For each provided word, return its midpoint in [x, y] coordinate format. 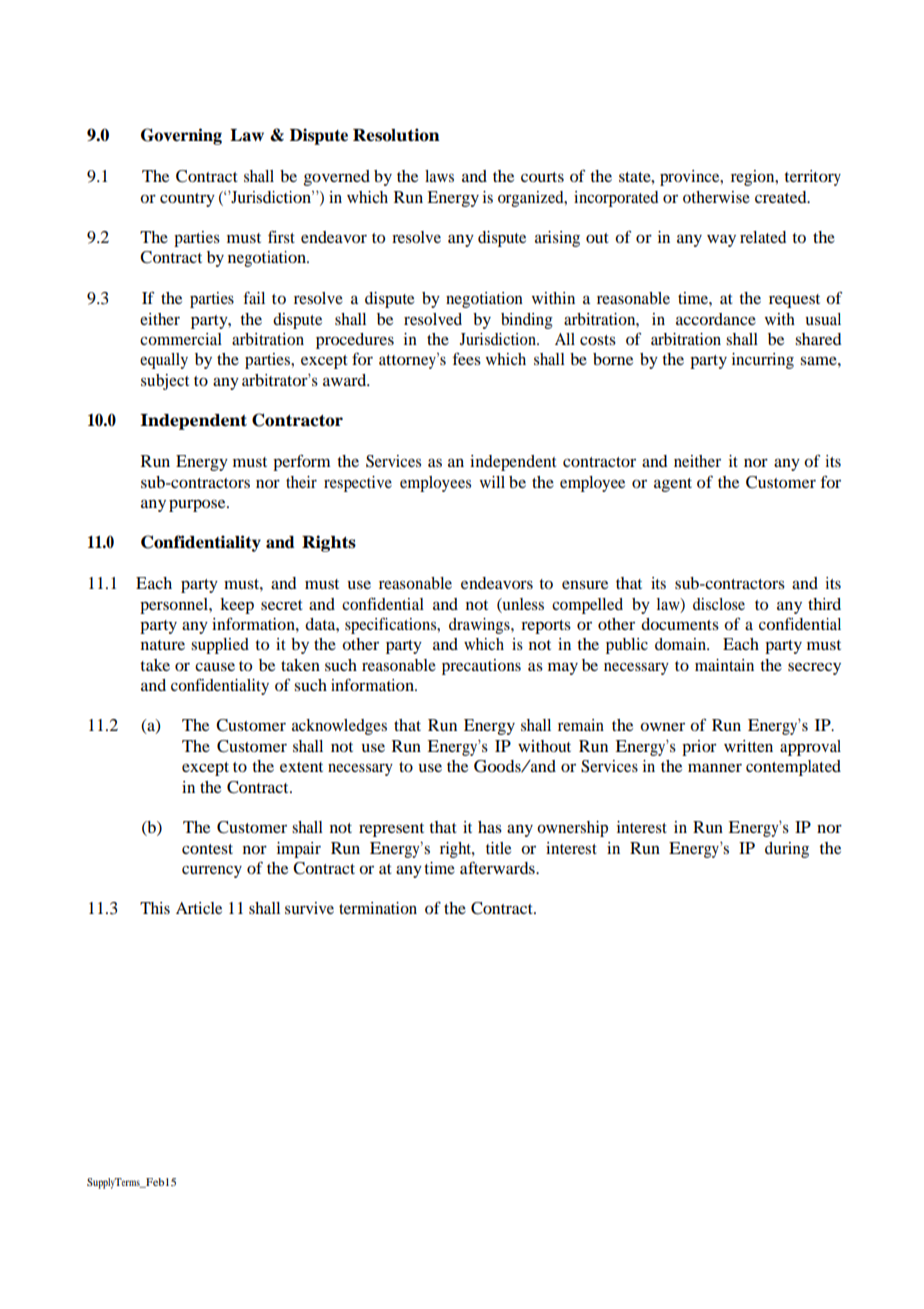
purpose [198, 506]
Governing [181, 136]
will [492, 482]
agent [673, 485]
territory [812, 178]
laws [439, 176]
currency [212, 871]
